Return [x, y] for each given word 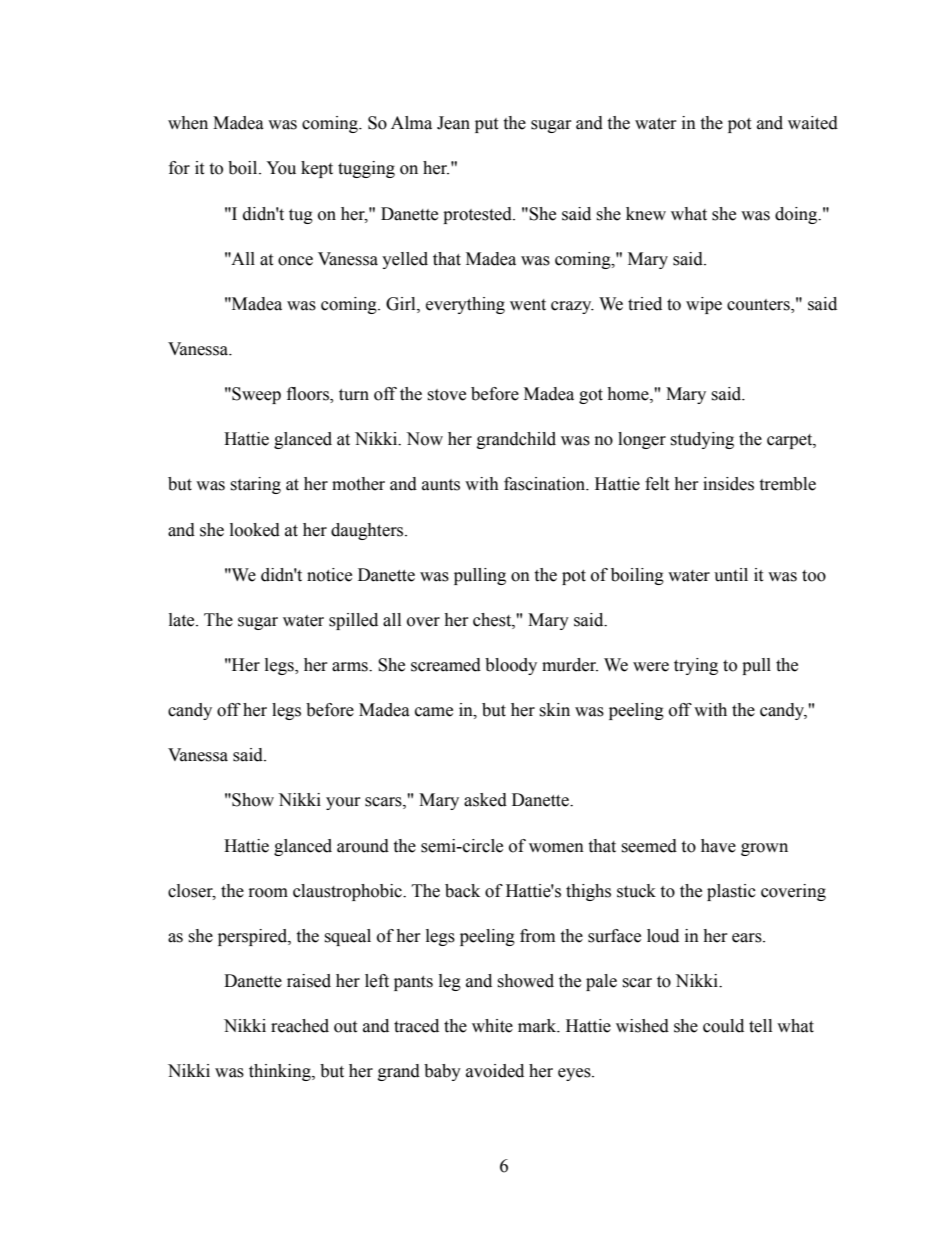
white [492, 1026]
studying [702, 440]
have [718, 846]
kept [317, 169]
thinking [281, 1072]
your [343, 803]
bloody [511, 666]
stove [446, 395]
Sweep [255, 395]
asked [485, 800]
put [486, 125]
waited [813, 123]
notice [329, 575]
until [731, 575]
